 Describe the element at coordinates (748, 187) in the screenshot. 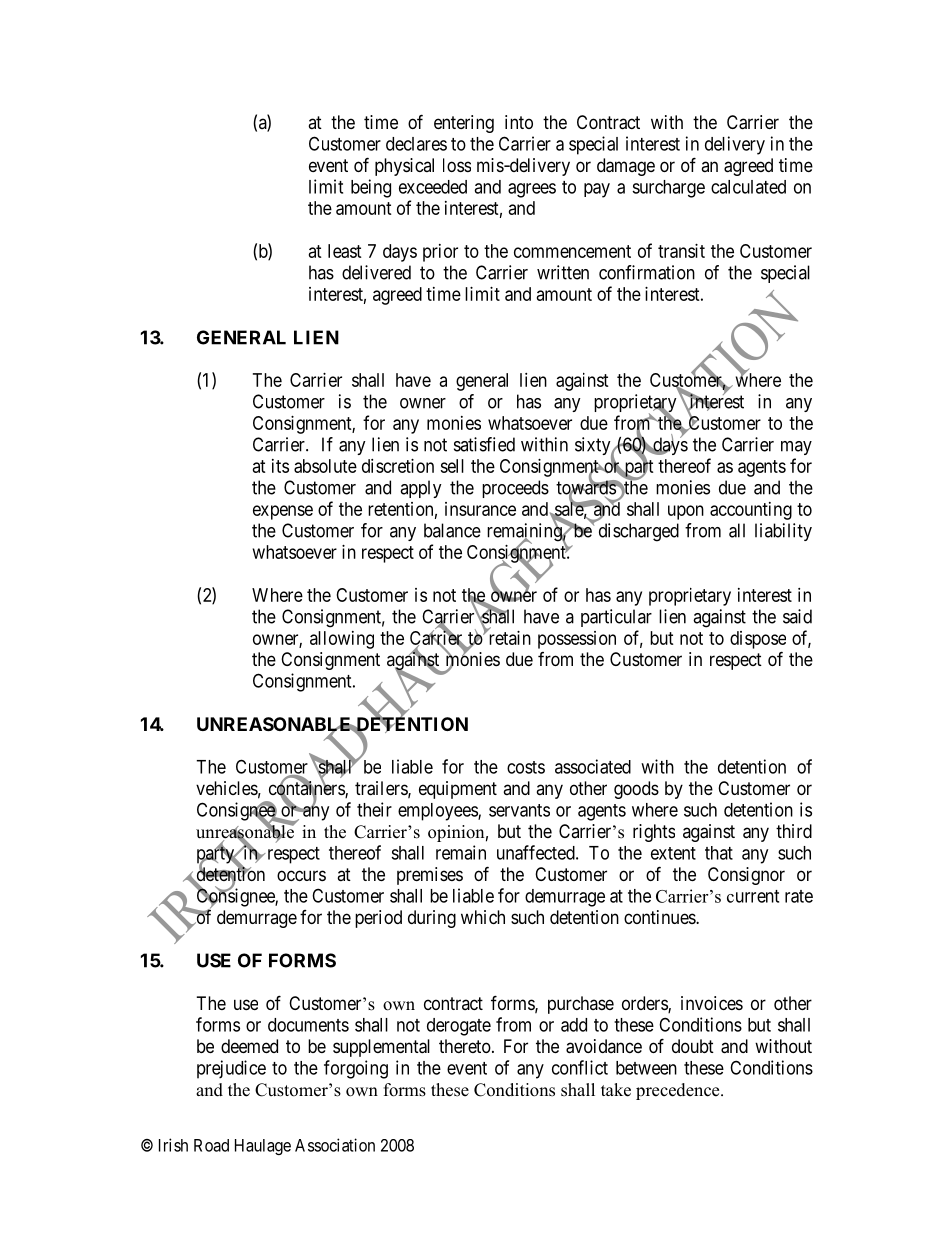

I see `calculated` at that location.
